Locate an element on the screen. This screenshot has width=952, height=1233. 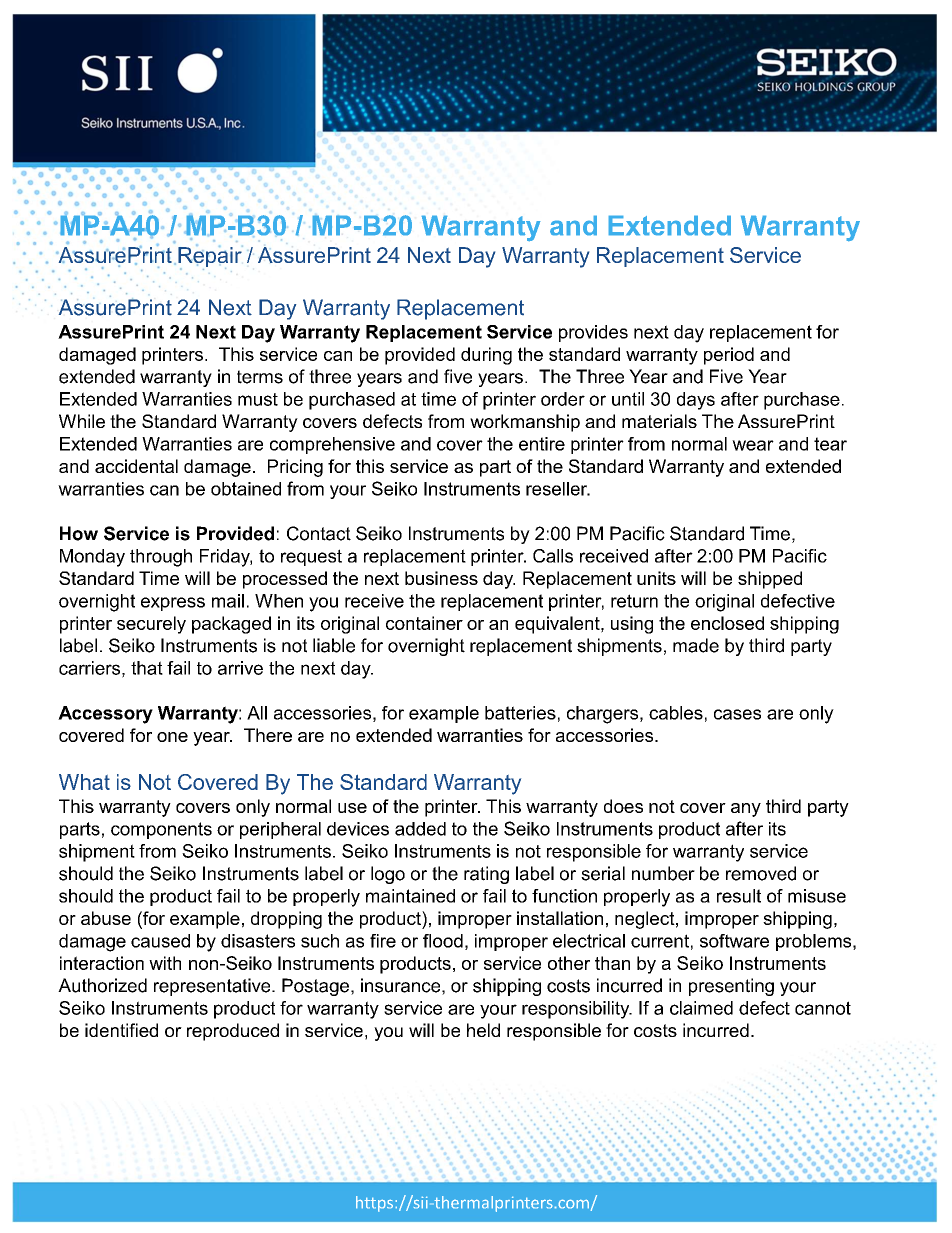
Repair is located at coordinates (210, 257).
